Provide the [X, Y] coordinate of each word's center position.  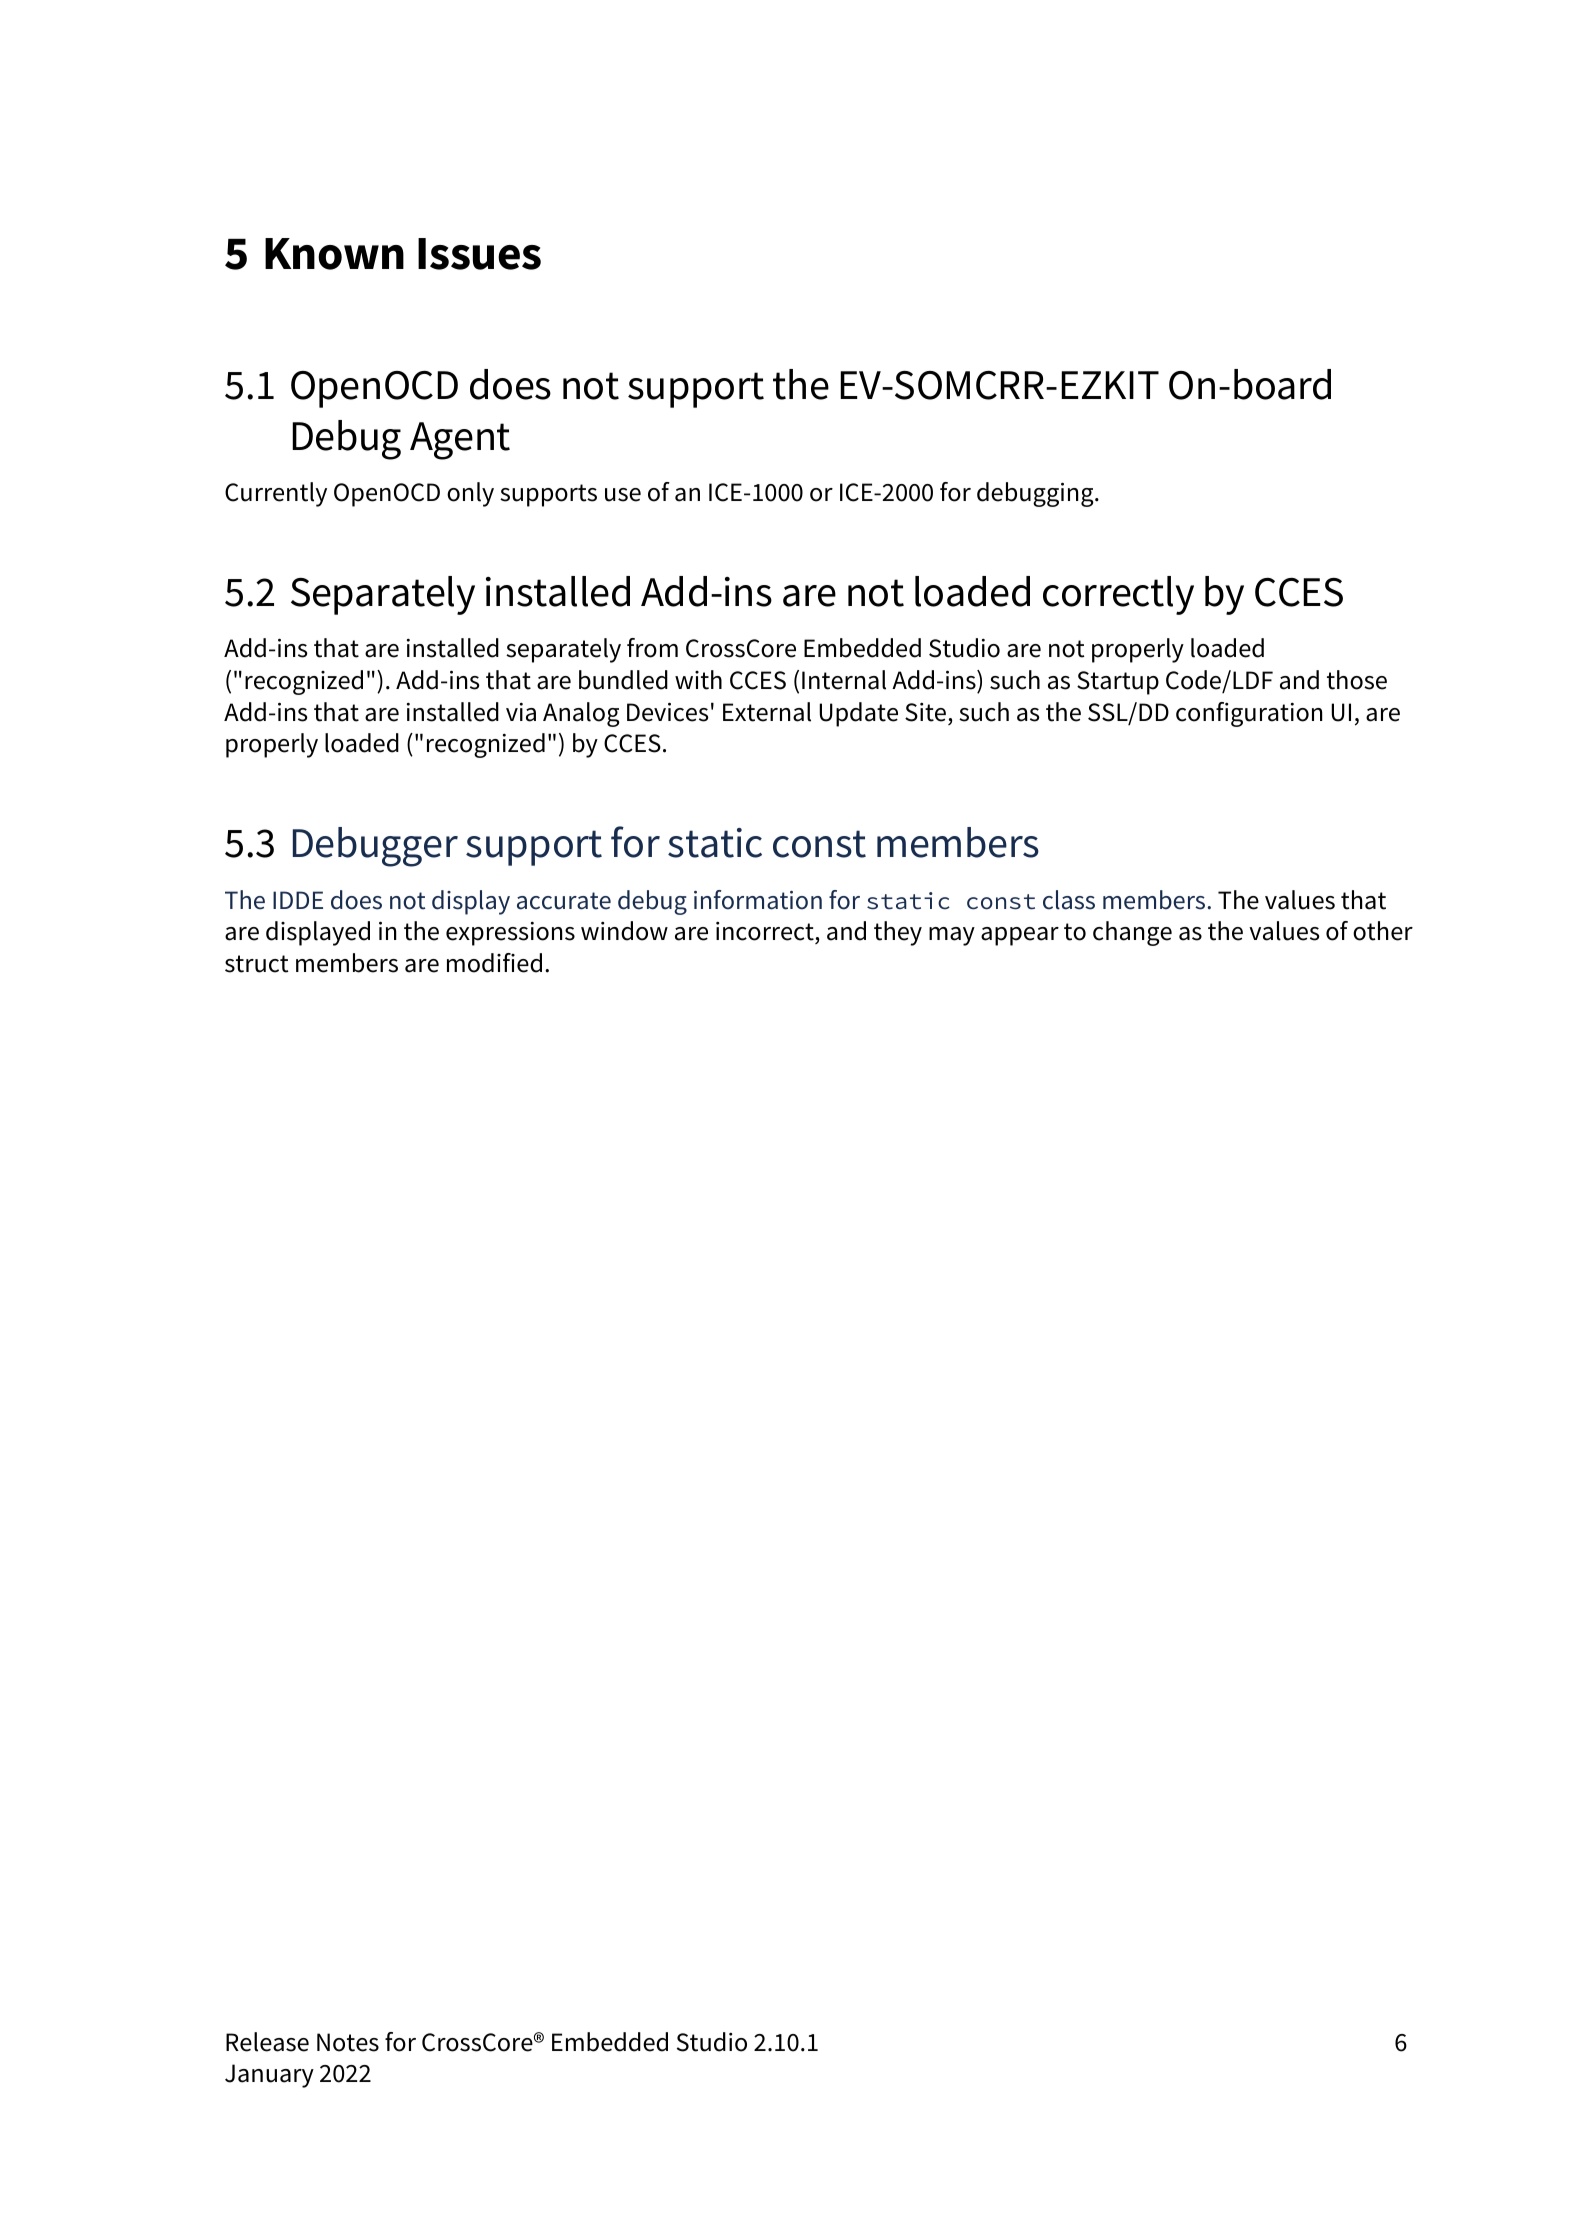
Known [334, 254]
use [623, 495]
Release [267, 2042]
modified [494, 963]
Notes [348, 2042]
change [1132, 933]
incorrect [766, 933]
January [269, 2076]
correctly [1118, 595]
